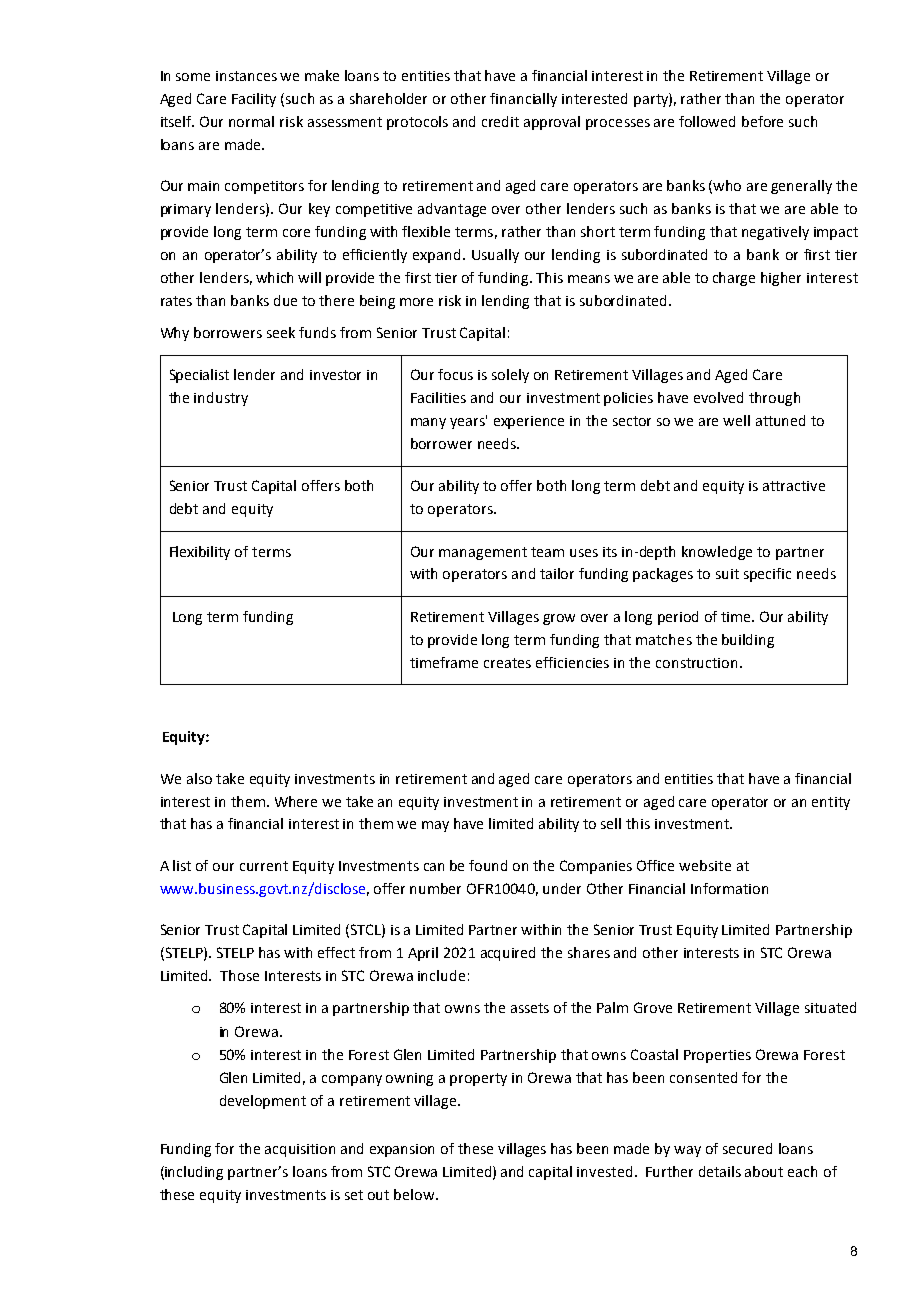 The width and height of the page is (924, 1308). Describe the element at coordinates (264, 866) in the page. I see `current` at that location.
